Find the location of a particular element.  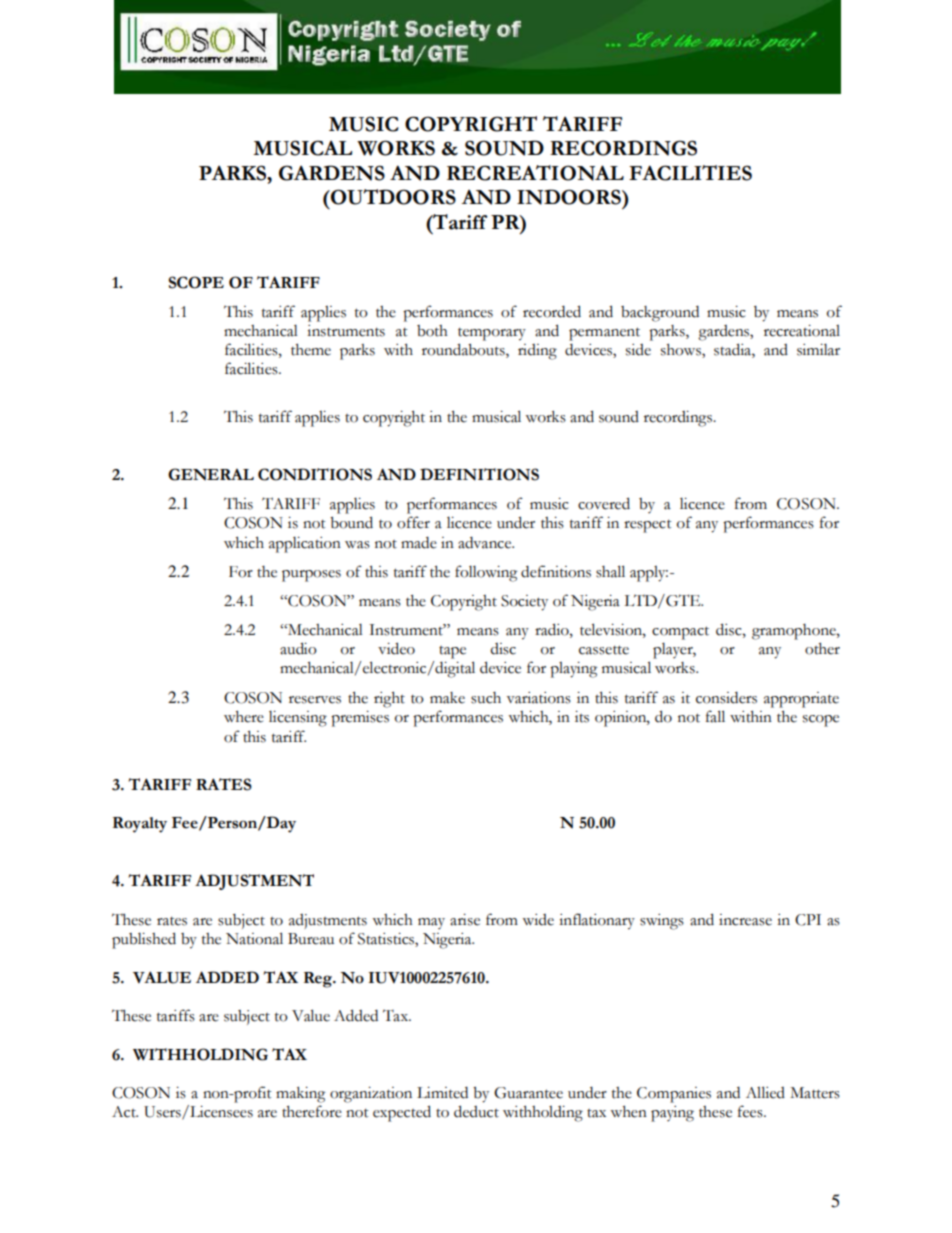

tape is located at coordinates (452, 652).
